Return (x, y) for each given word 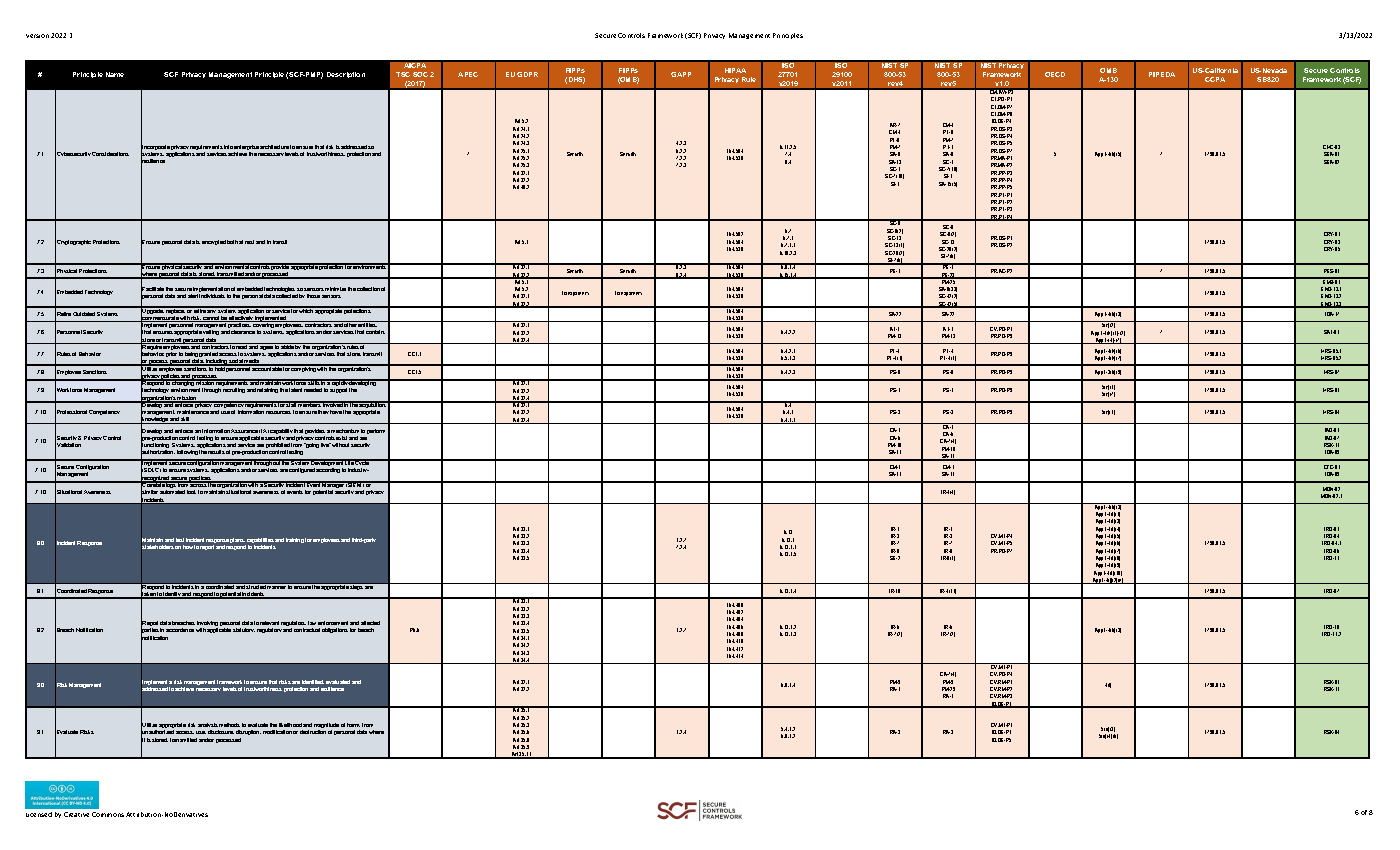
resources (278, 412)
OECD (1055, 74)
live (326, 445)
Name (115, 74)
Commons (108, 814)
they (323, 412)
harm (353, 725)
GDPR (527, 74)
